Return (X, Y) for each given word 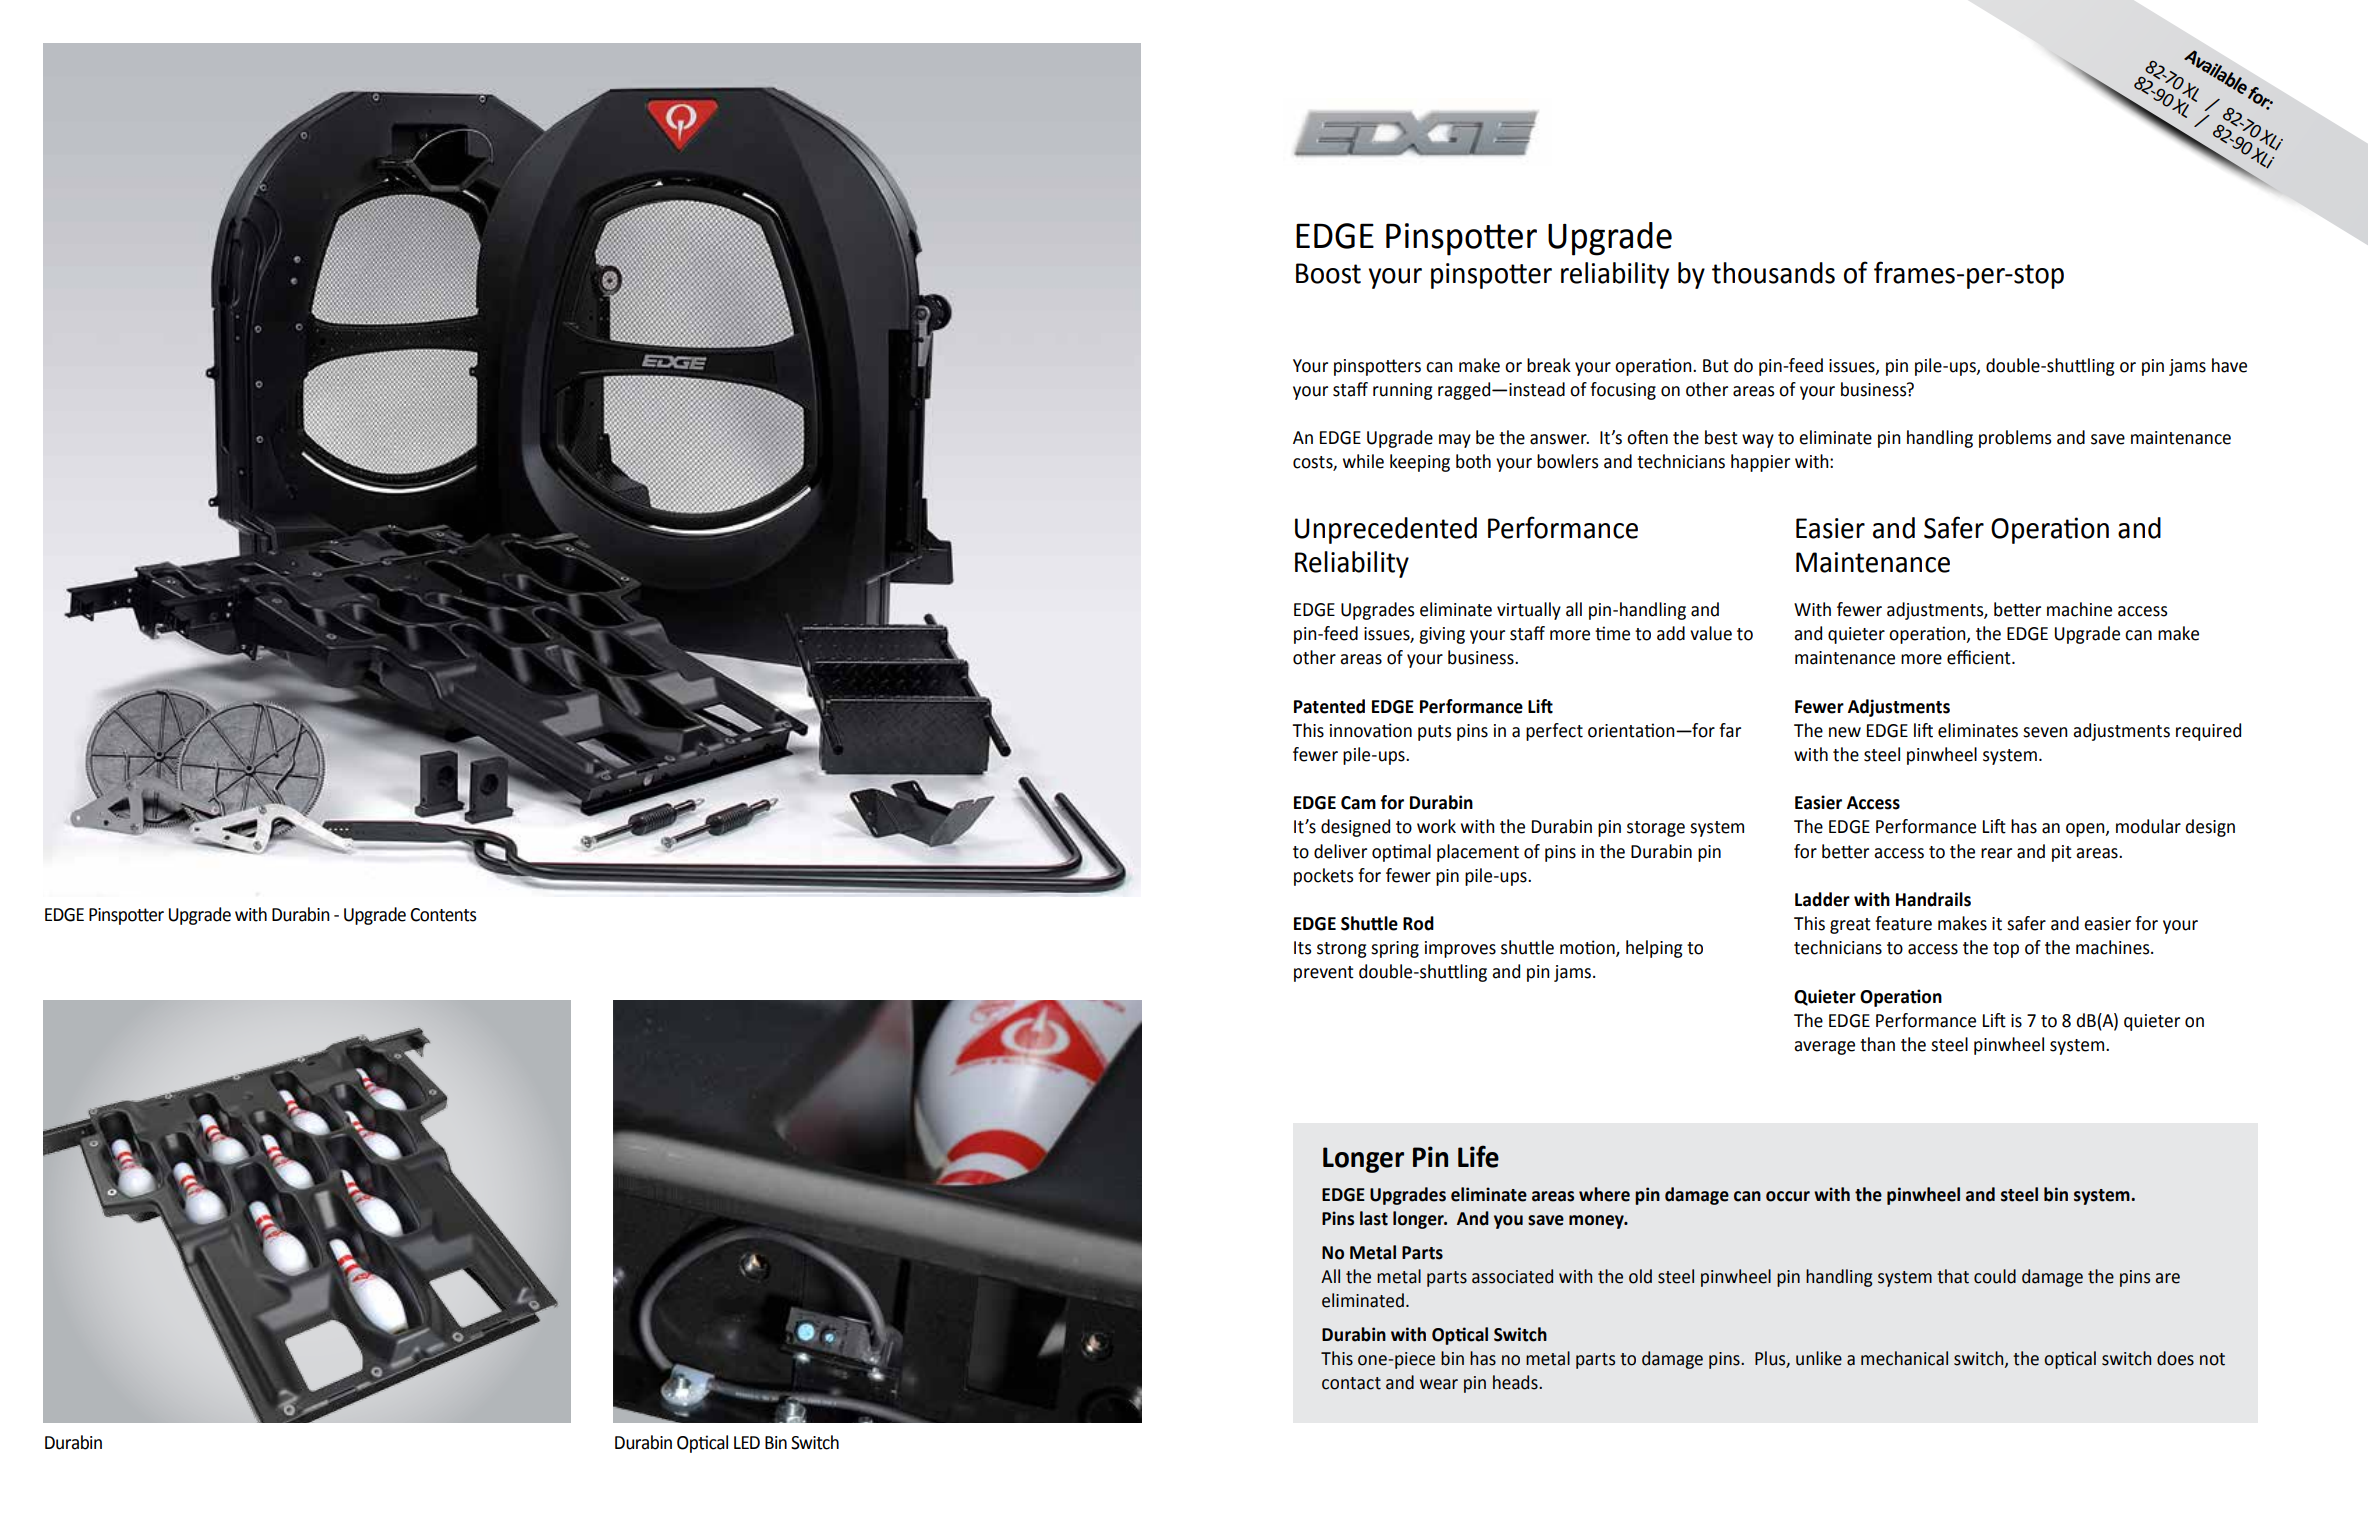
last (1374, 1218)
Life (1478, 1156)
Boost (1328, 273)
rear (1996, 853)
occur (1788, 1196)
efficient (1980, 657)
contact (1351, 1383)
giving (1442, 635)
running (1403, 391)
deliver (1340, 851)
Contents (443, 915)
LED (747, 1442)
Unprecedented (1386, 530)
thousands (1773, 273)
